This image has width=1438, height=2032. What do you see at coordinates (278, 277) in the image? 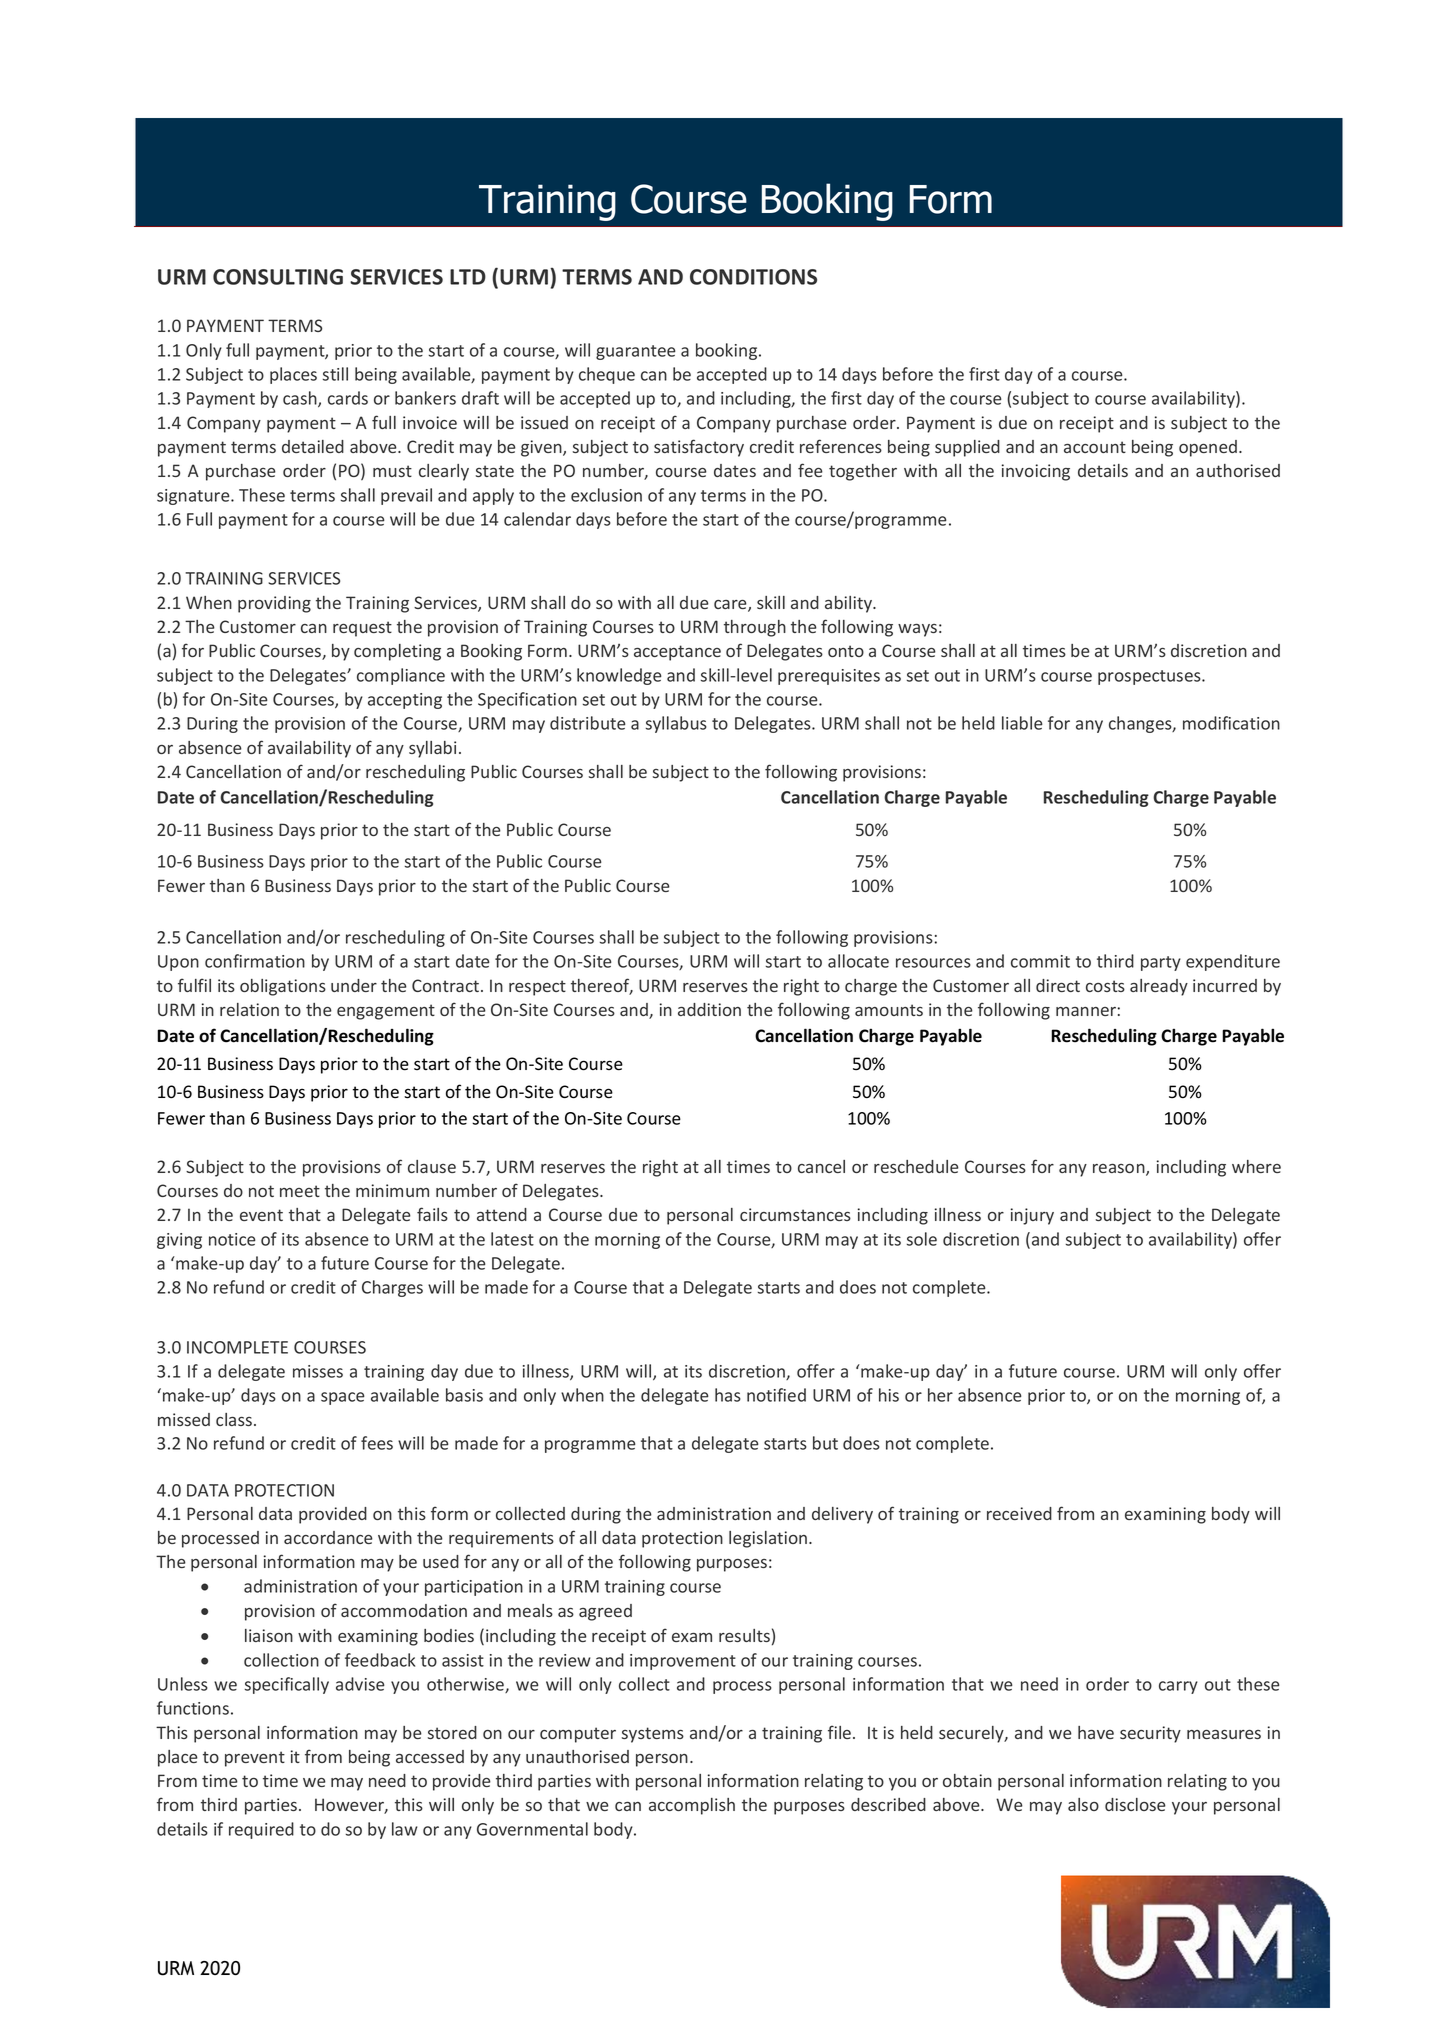
I see `CONSULTING` at bounding box center [278, 277].
